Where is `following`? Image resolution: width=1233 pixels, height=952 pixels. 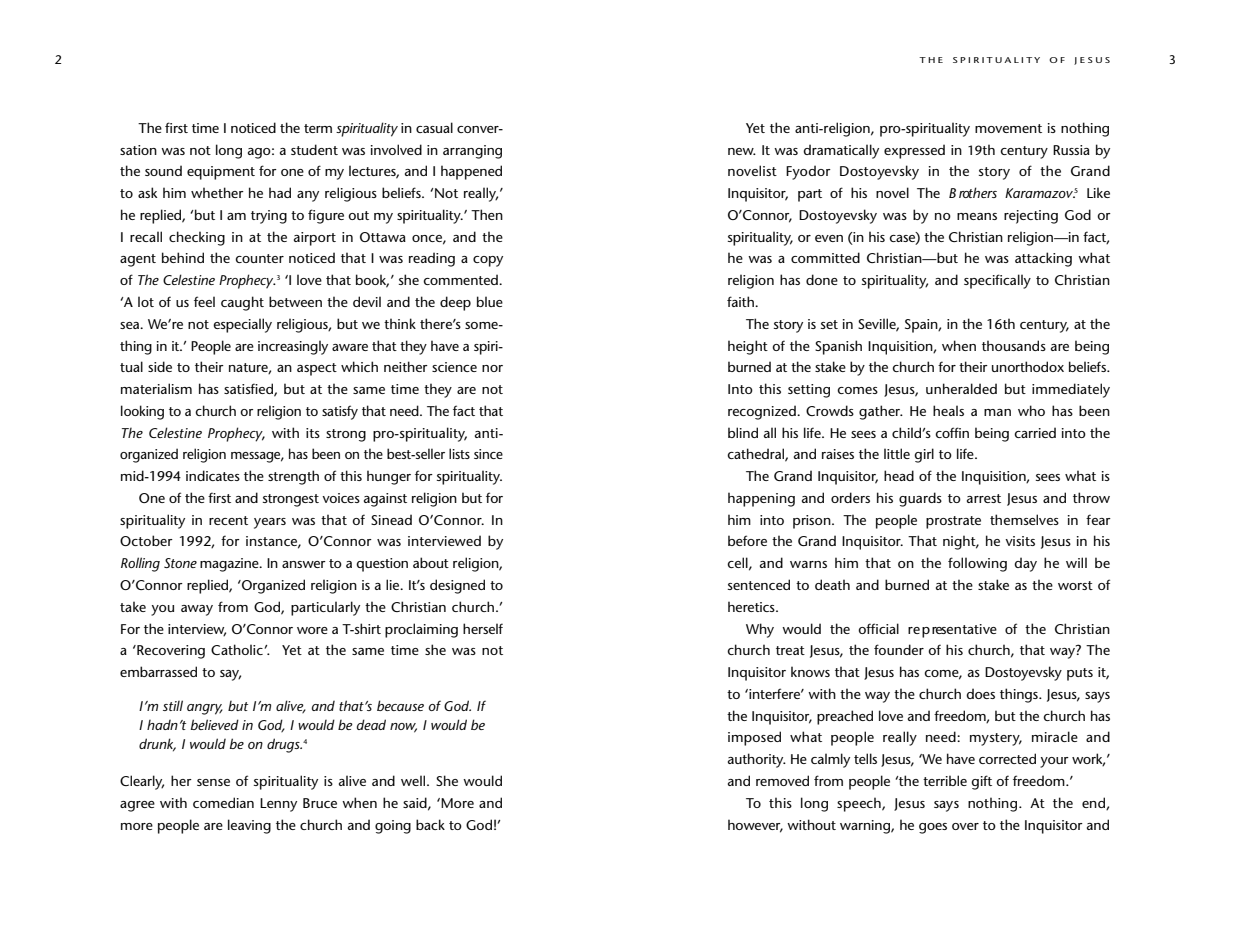
following is located at coordinates (977, 564).
